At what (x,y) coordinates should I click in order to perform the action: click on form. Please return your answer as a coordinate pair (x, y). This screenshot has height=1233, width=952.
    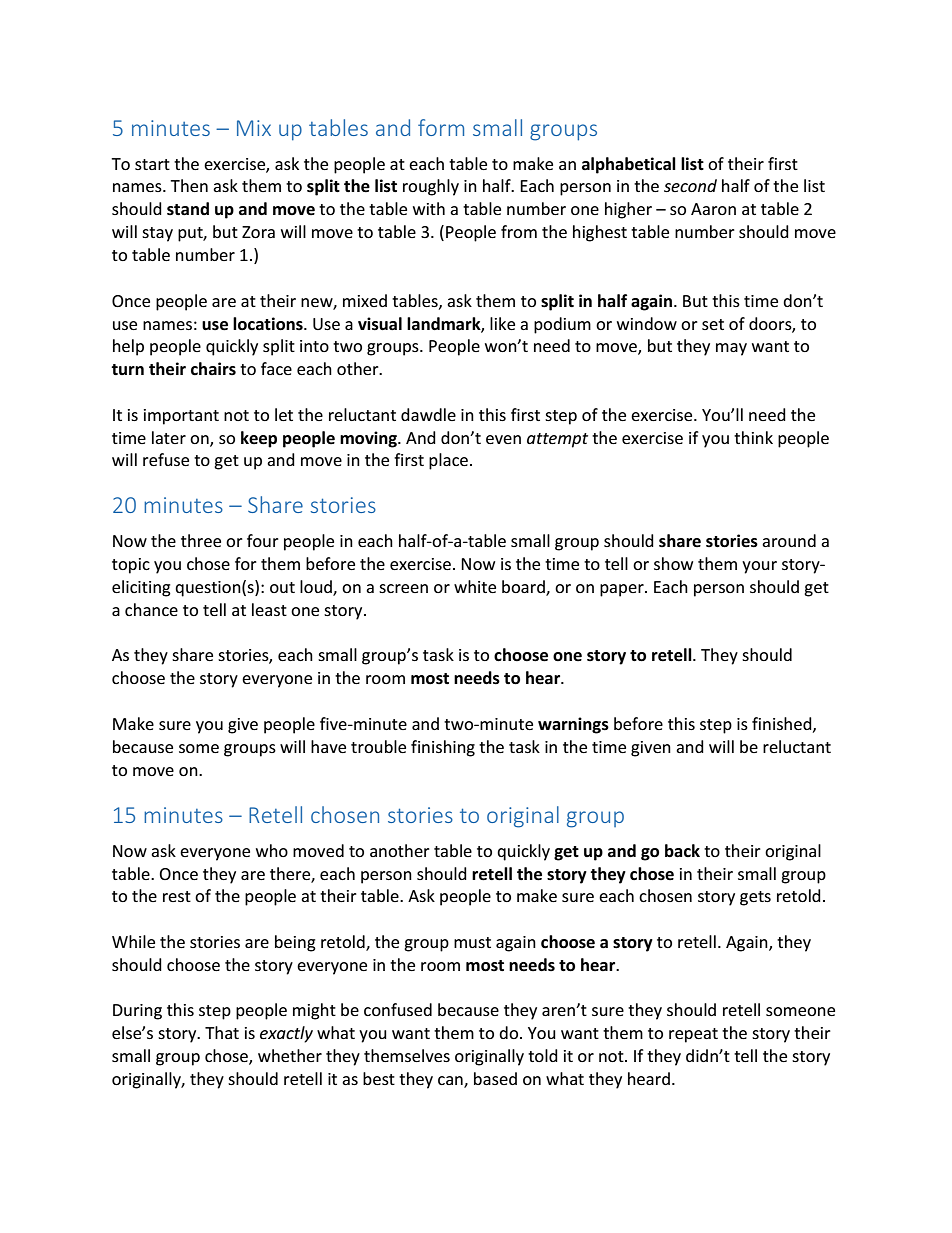
    Looking at the image, I should click on (441, 127).
